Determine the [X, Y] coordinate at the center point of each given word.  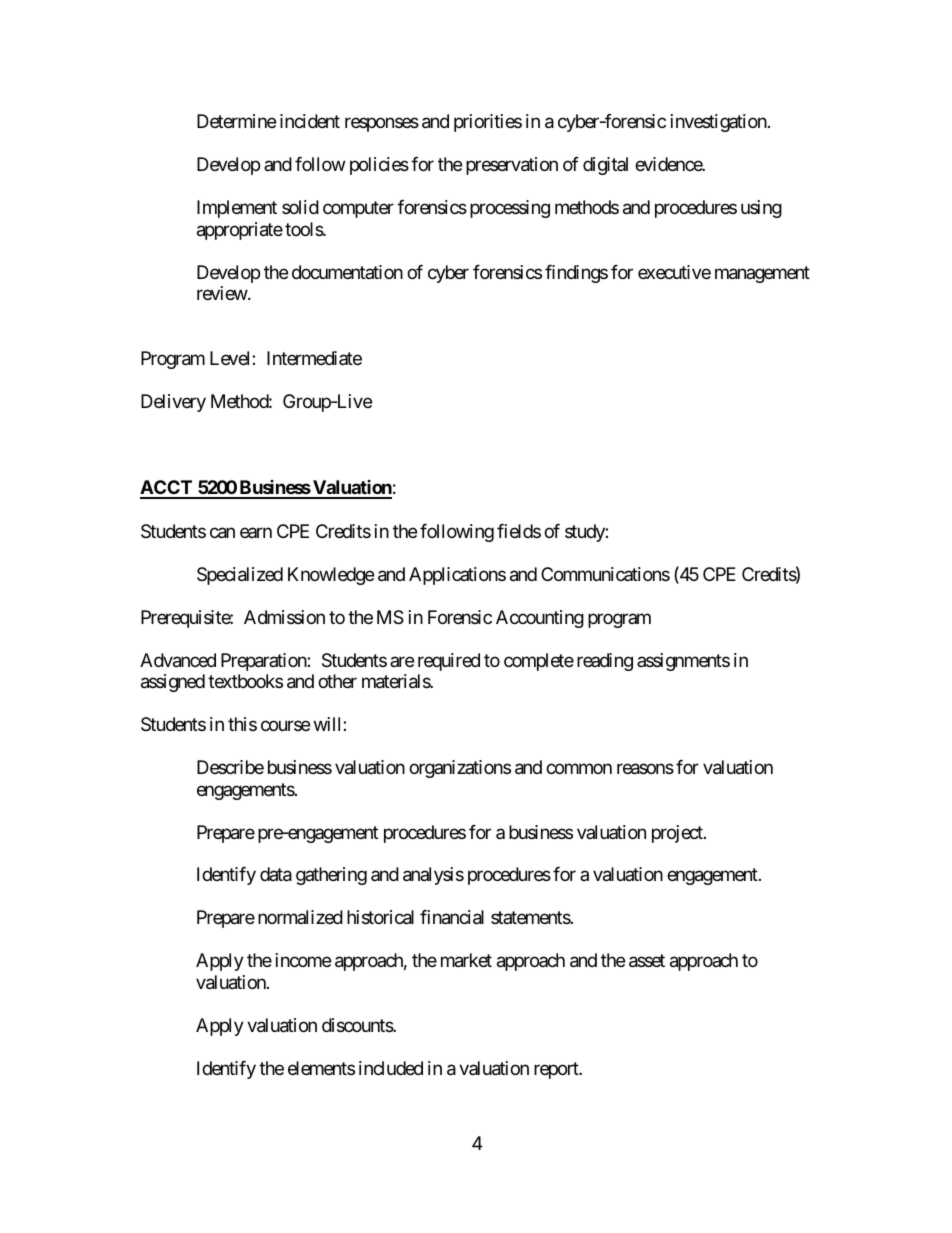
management [762, 274]
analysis [433, 876]
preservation [512, 166]
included [391, 1068]
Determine [236, 121]
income [303, 960]
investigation [719, 123]
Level [231, 358]
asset [647, 961]
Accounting [540, 619]
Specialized [240, 576]
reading [605, 662]
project [678, 834]
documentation [347, 272]
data [276, 874]
